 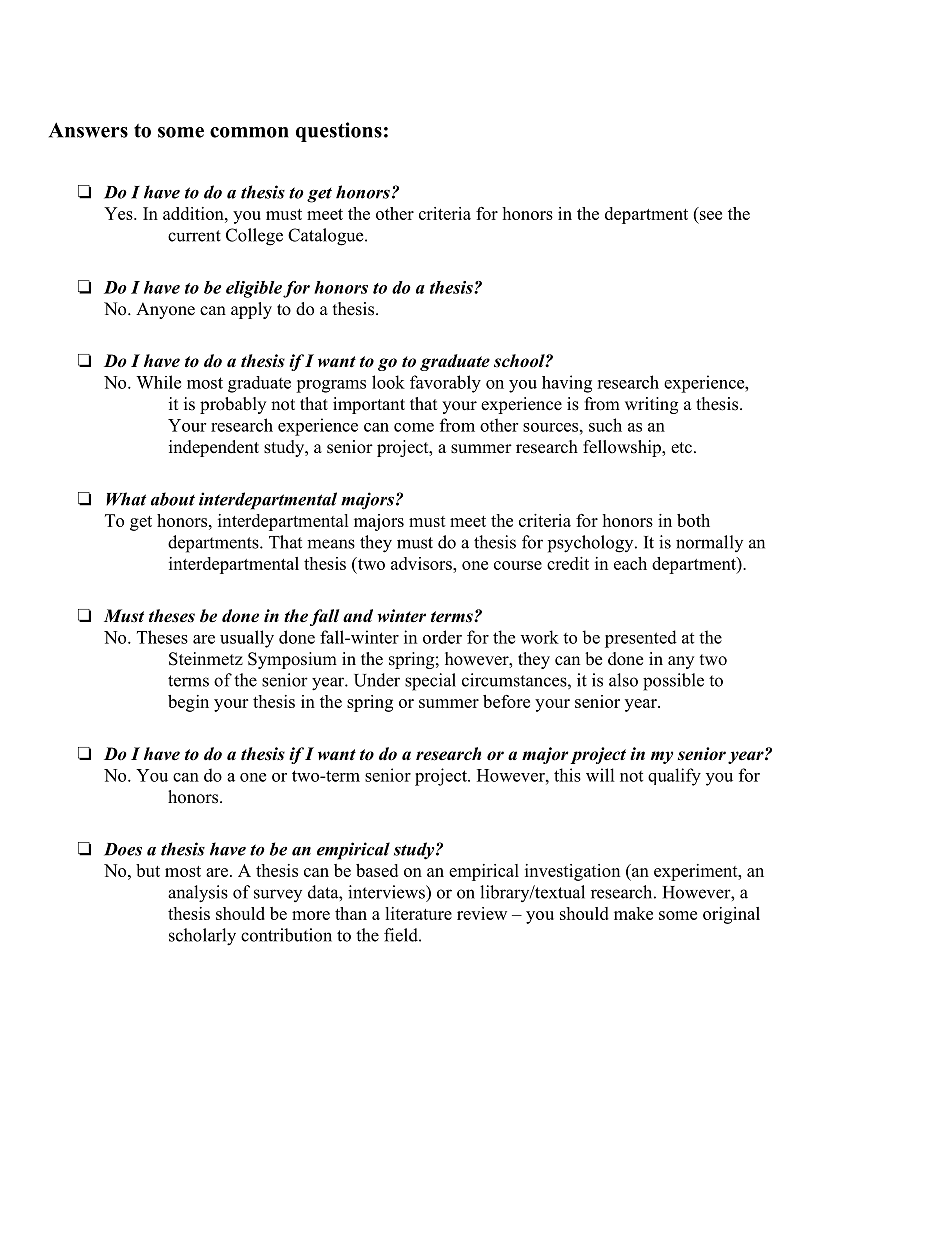 What do you see at coordinates (331, 544) in the page?
I see `means` at bounding box center [331, 544].
